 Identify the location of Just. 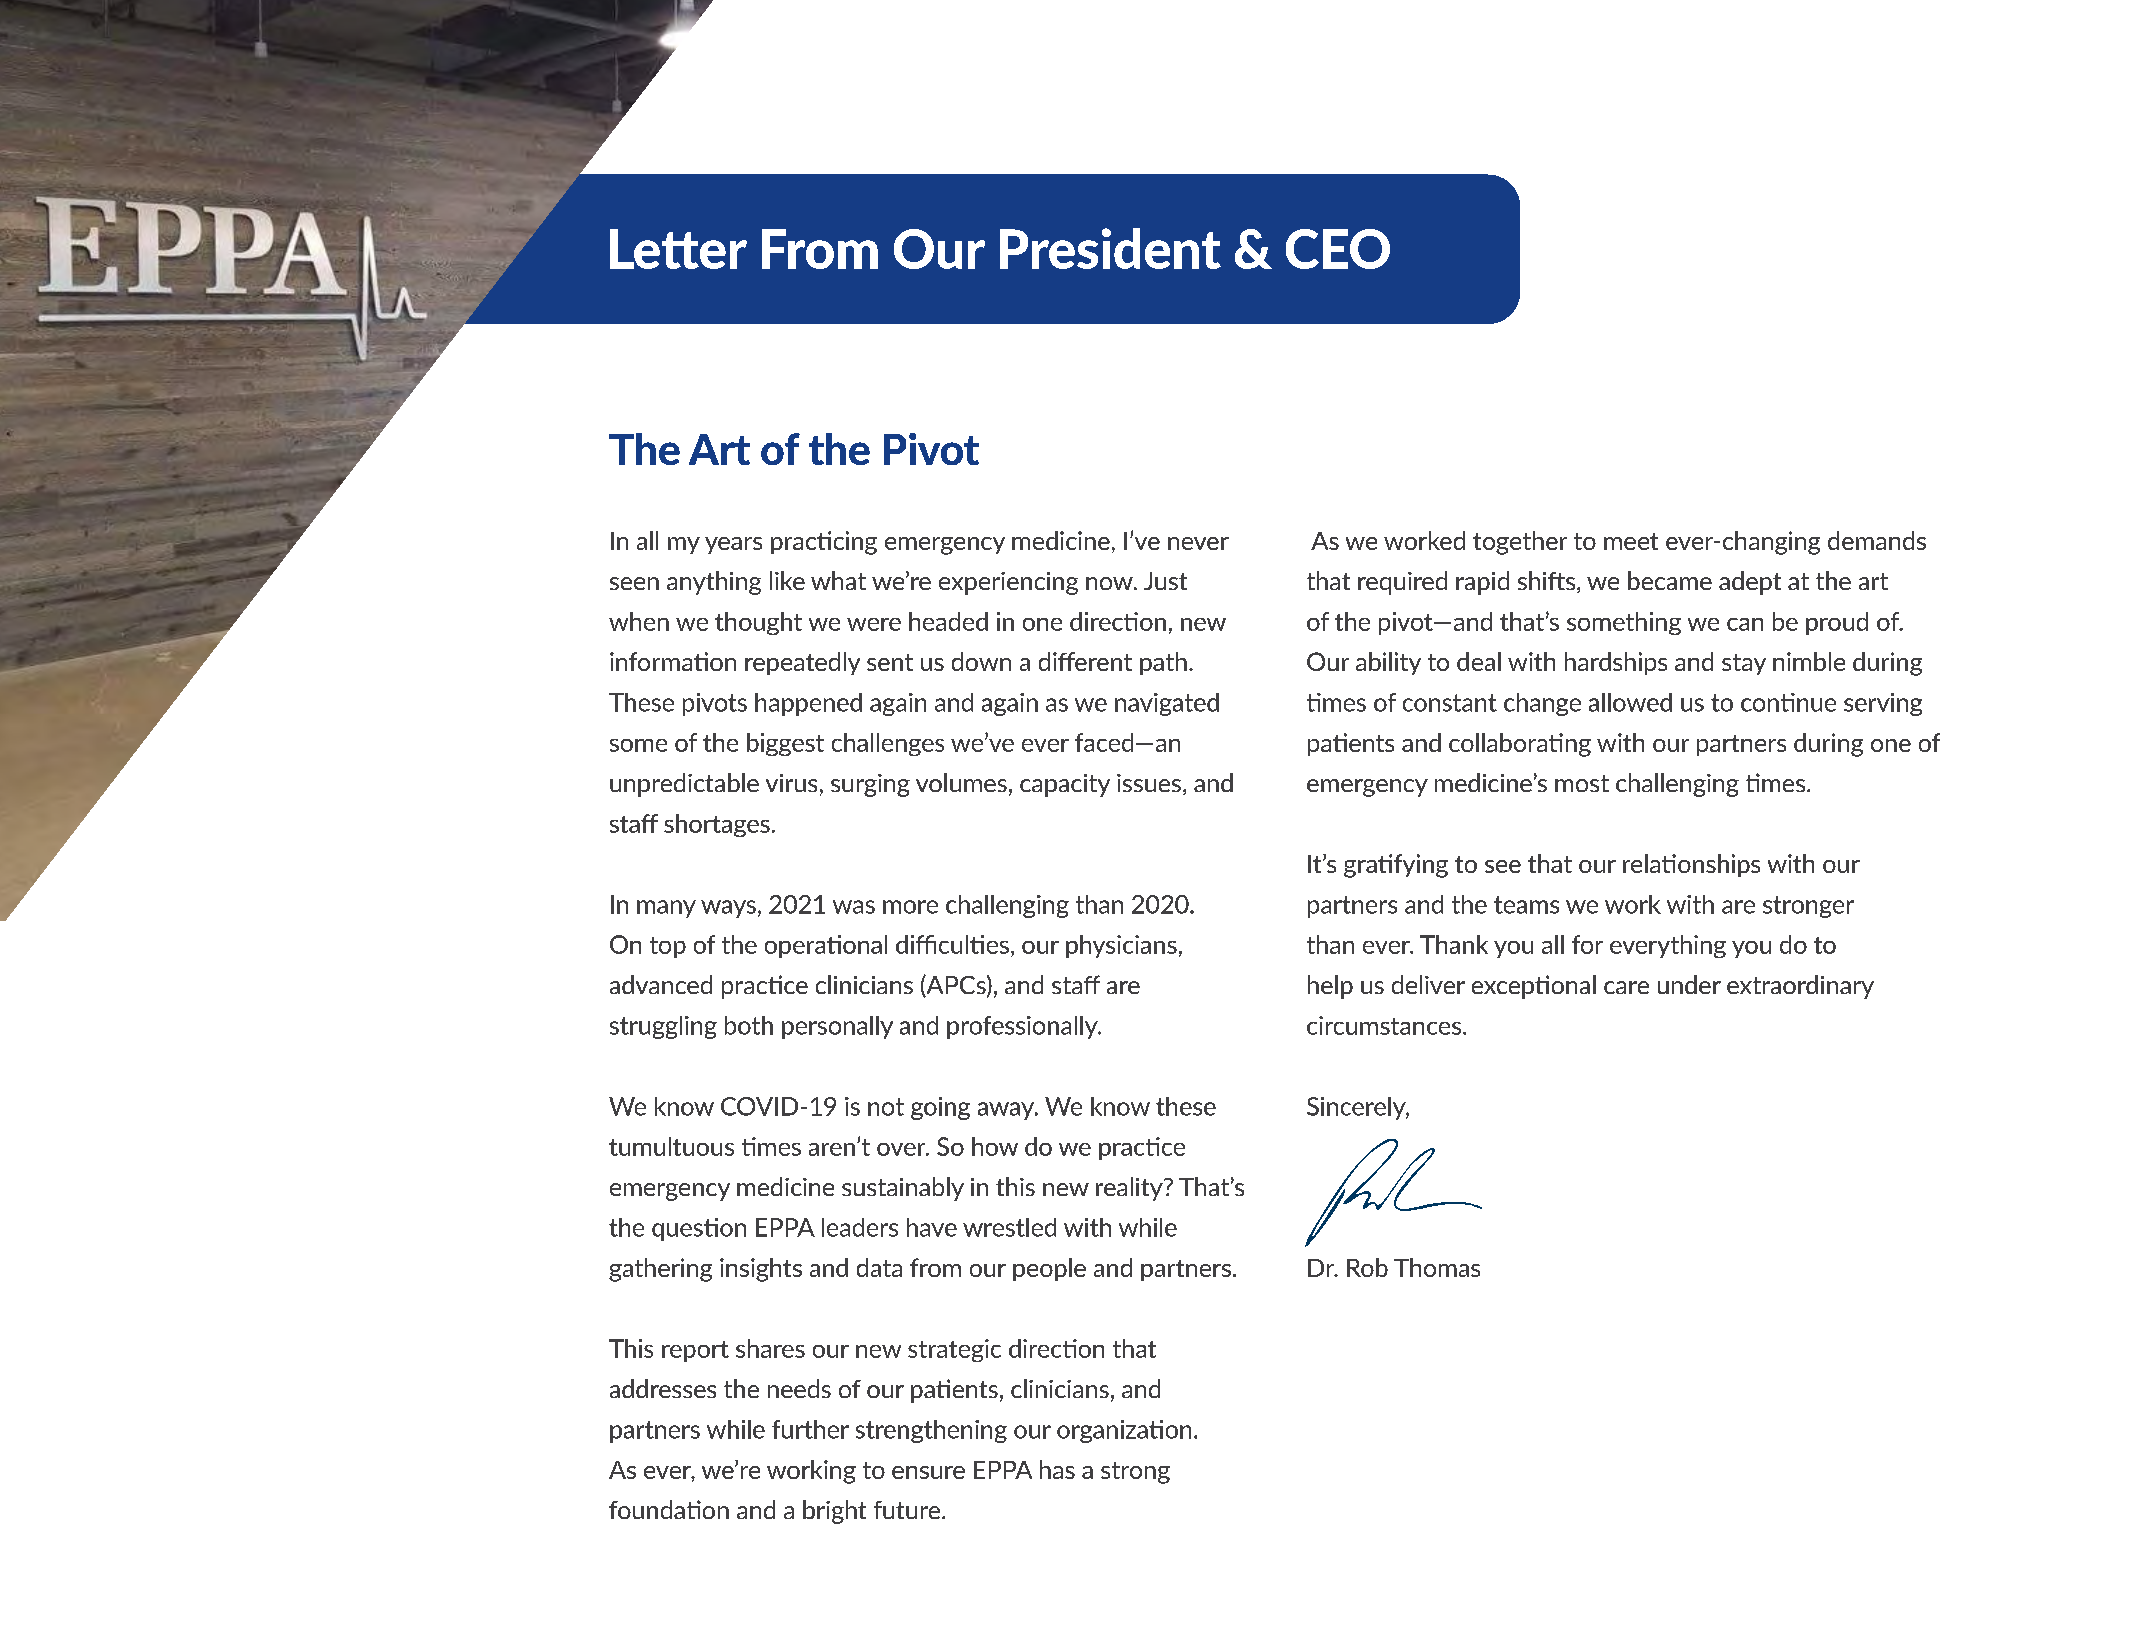
(1165, 581).
